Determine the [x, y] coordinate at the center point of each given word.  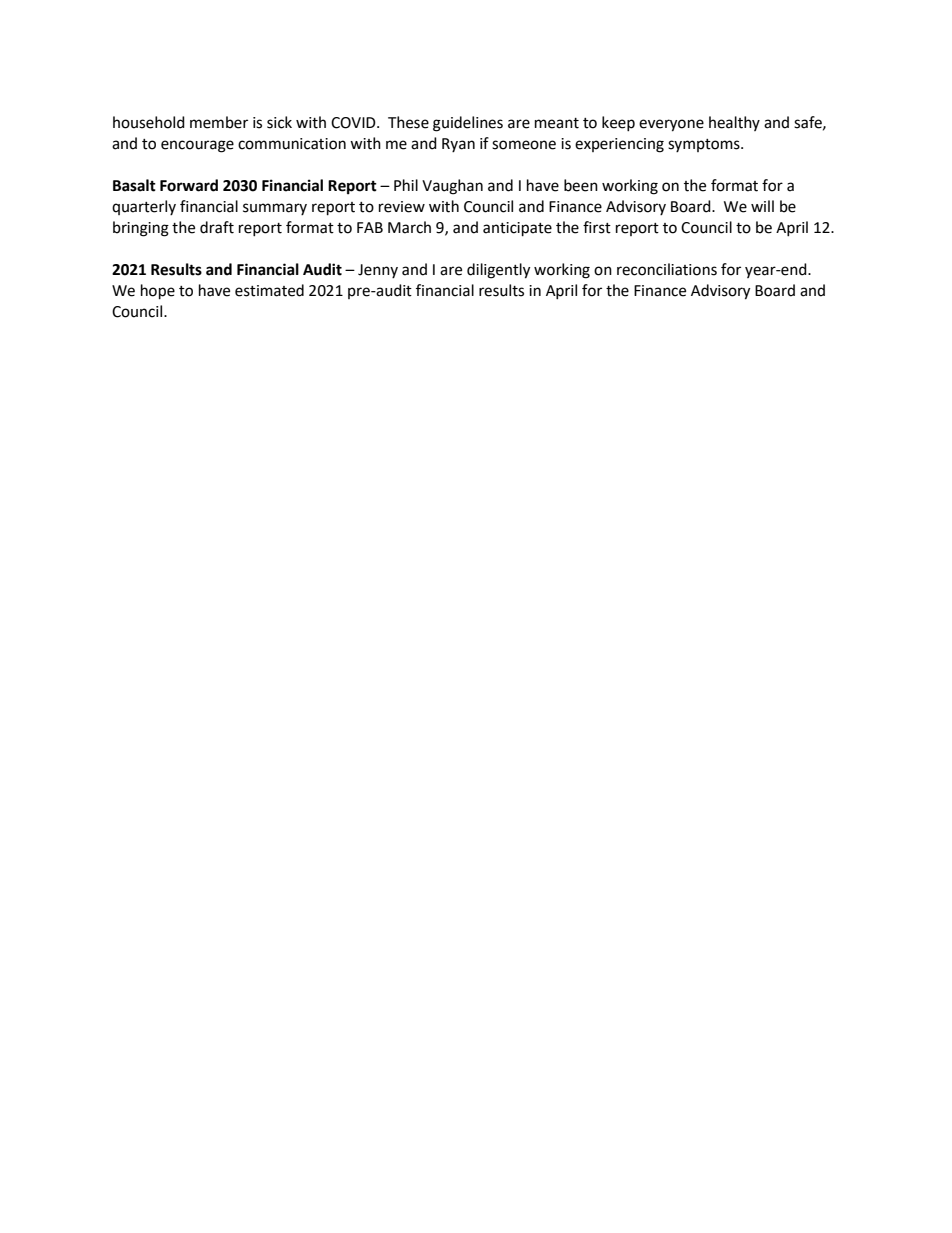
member [219, 122]
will [762, 206]
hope [158, 292]
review [402, 207]
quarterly [144, 207]
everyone [671, 125]
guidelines [468, 124]
